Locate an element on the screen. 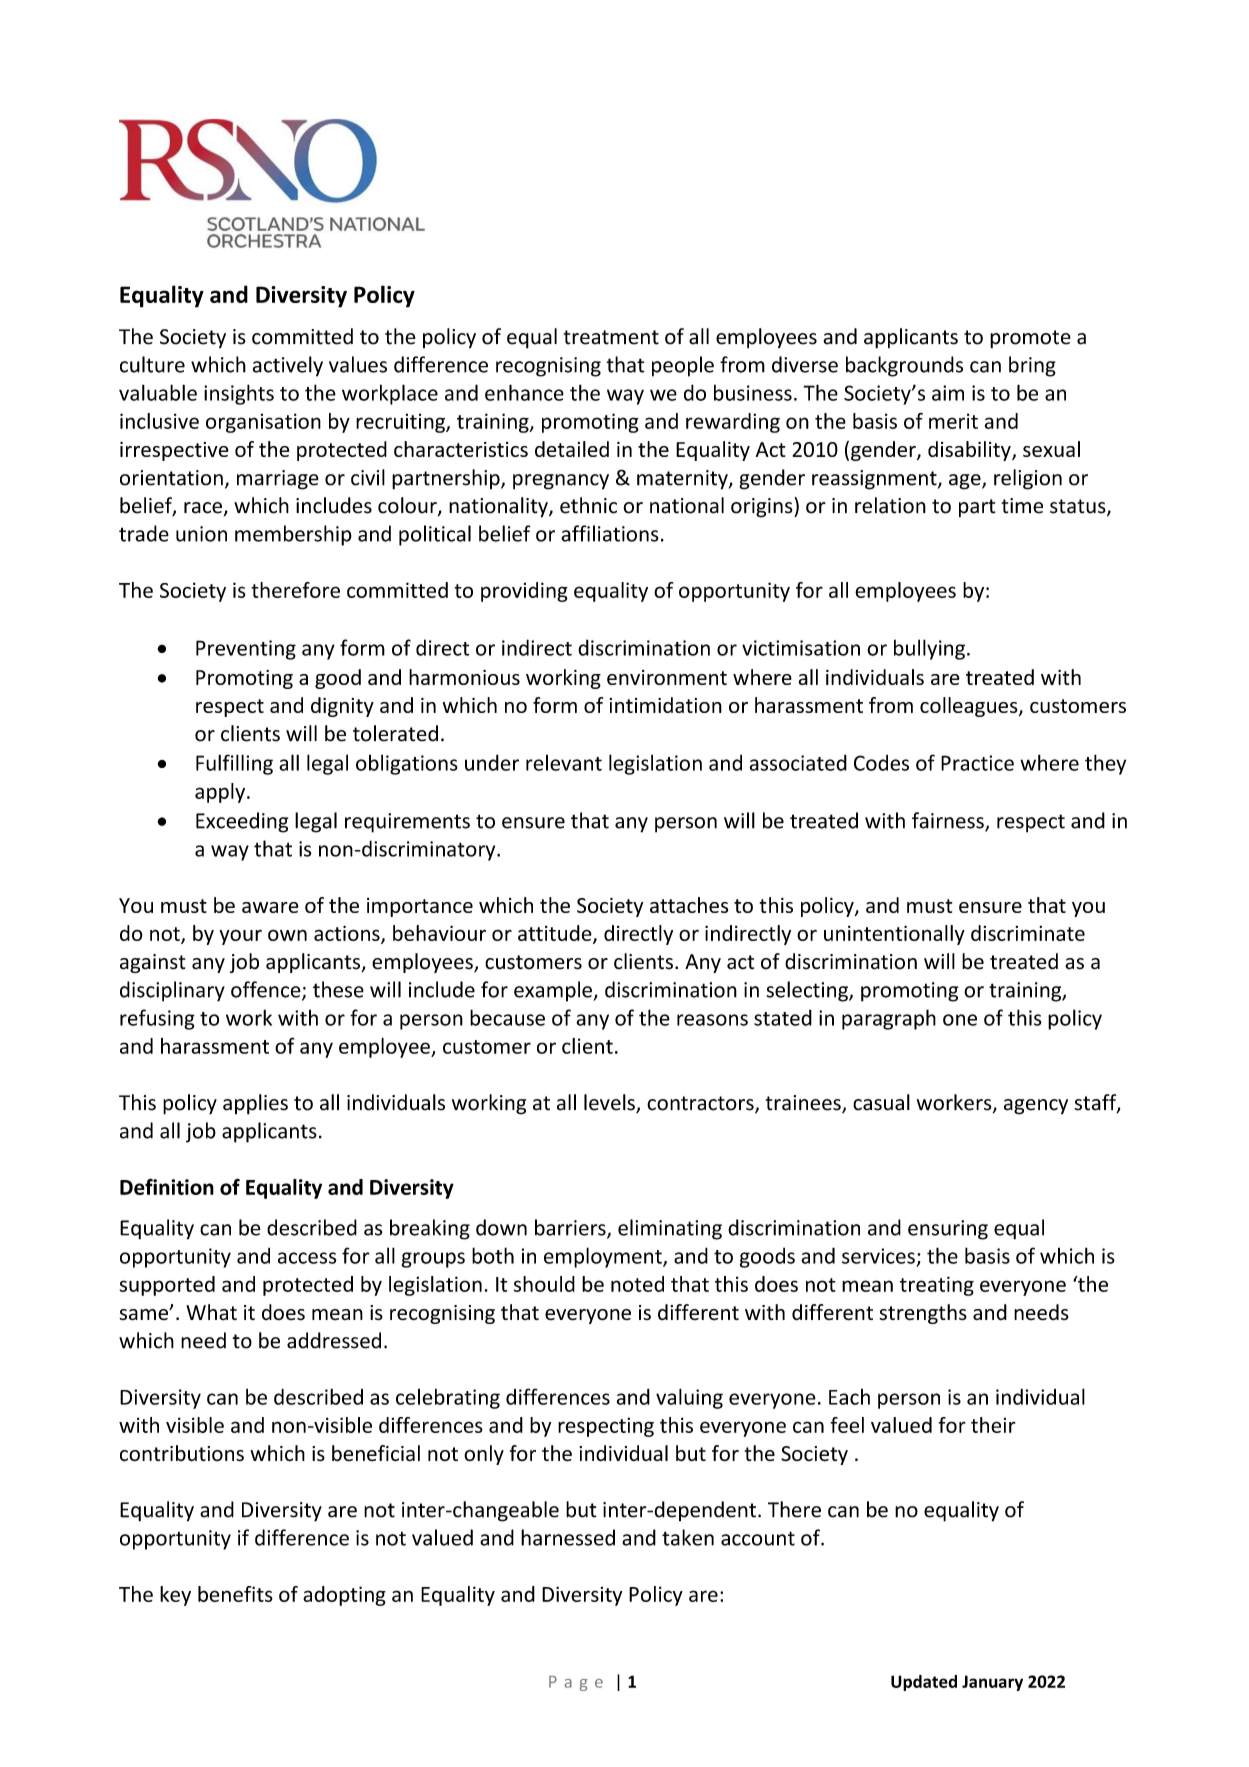  harnessed is located at coordinates (568, 1537).
